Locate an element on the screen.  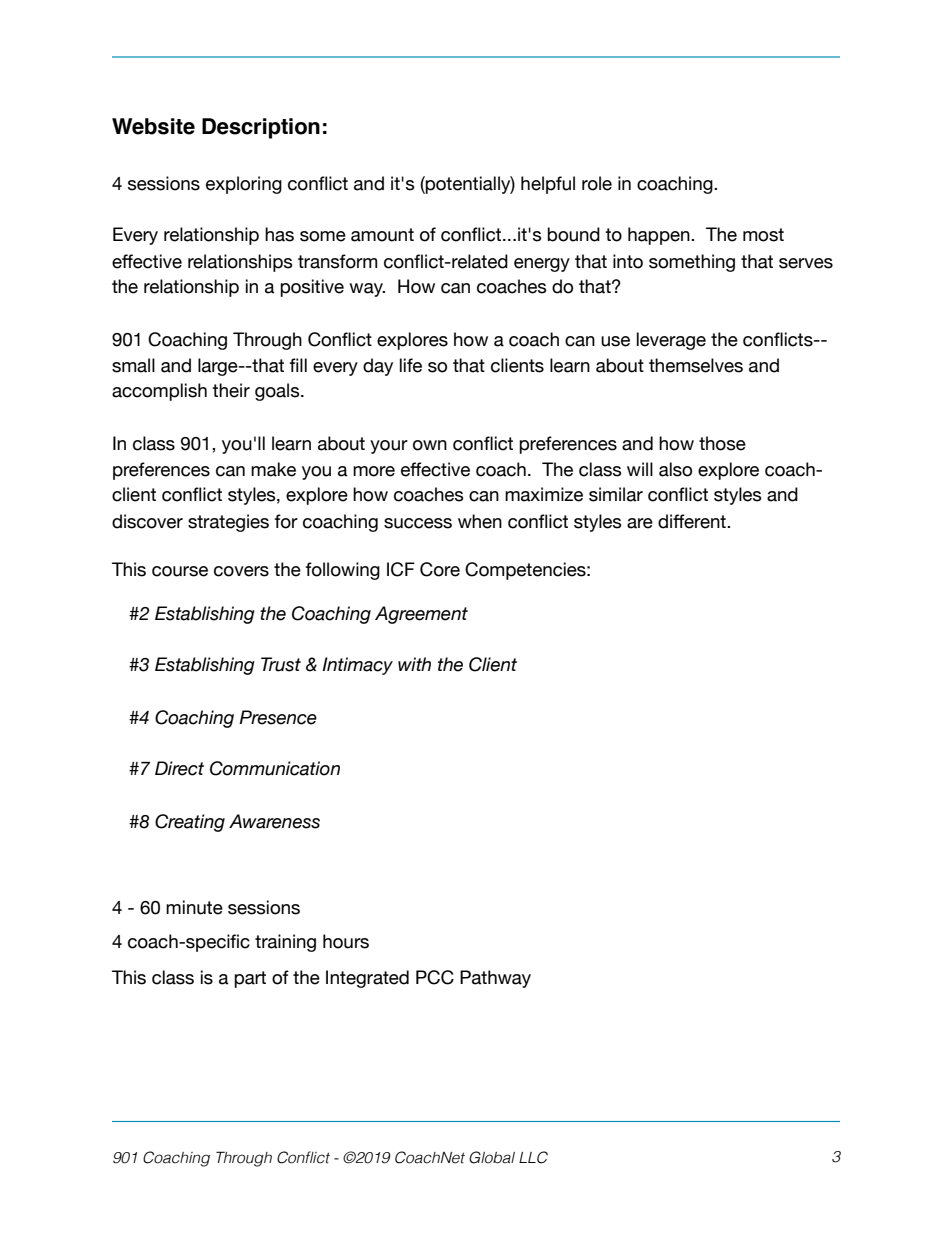
make is located at coordinates (273, 469).
